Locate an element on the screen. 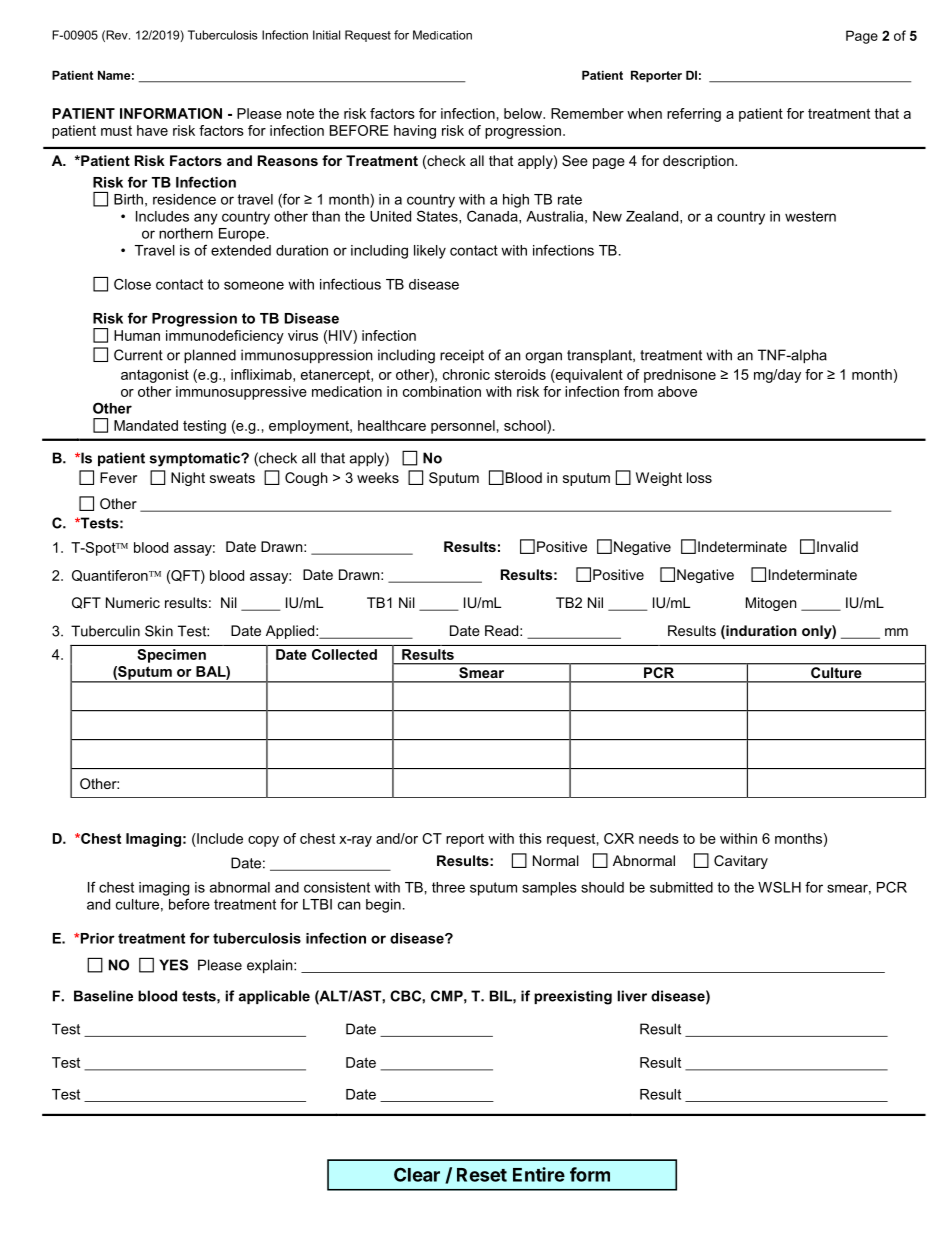 This screenshot has width=952, height=1233. referring is located at coordinates (694, 115).
